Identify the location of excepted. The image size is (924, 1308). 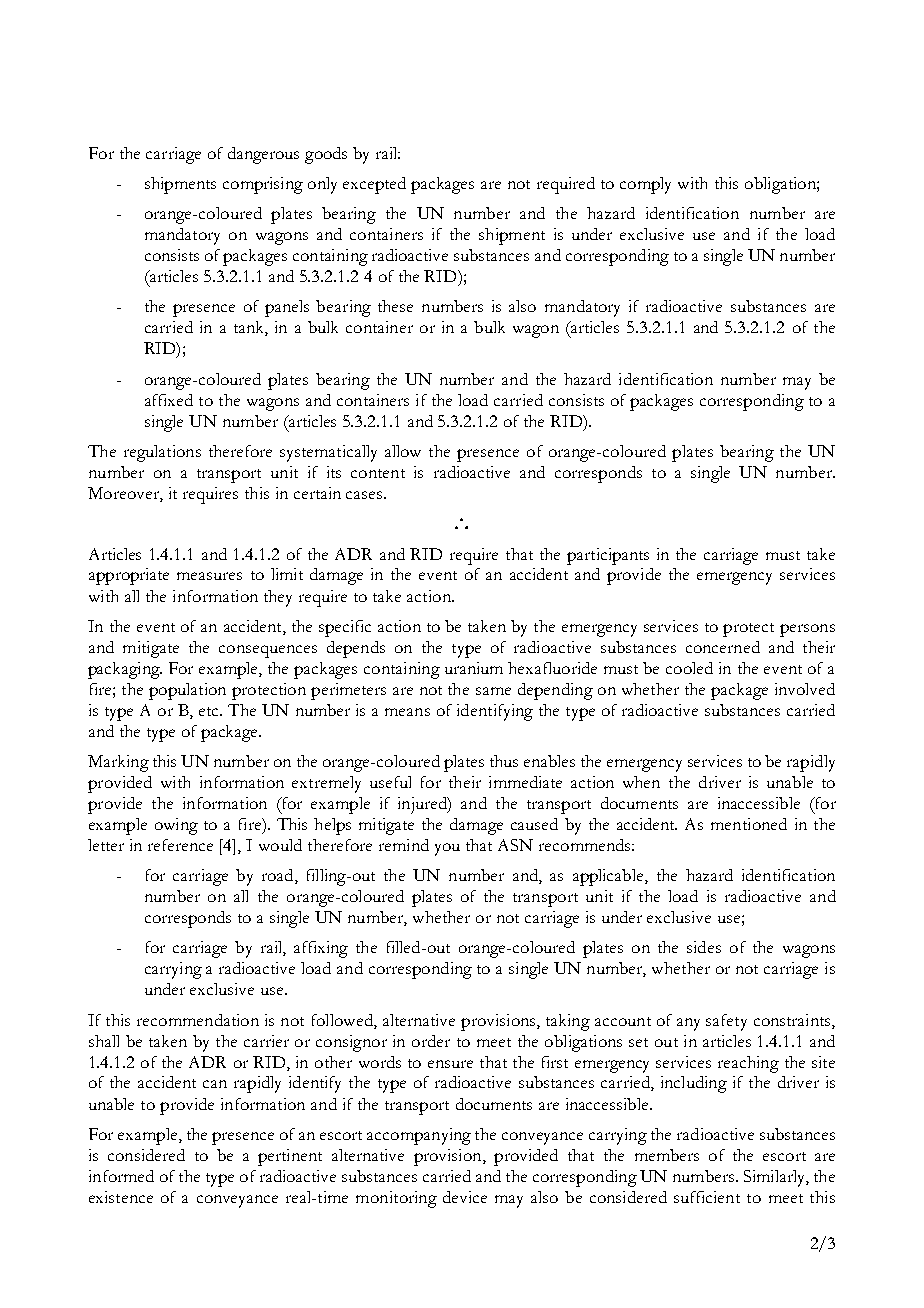
(374, 185).
